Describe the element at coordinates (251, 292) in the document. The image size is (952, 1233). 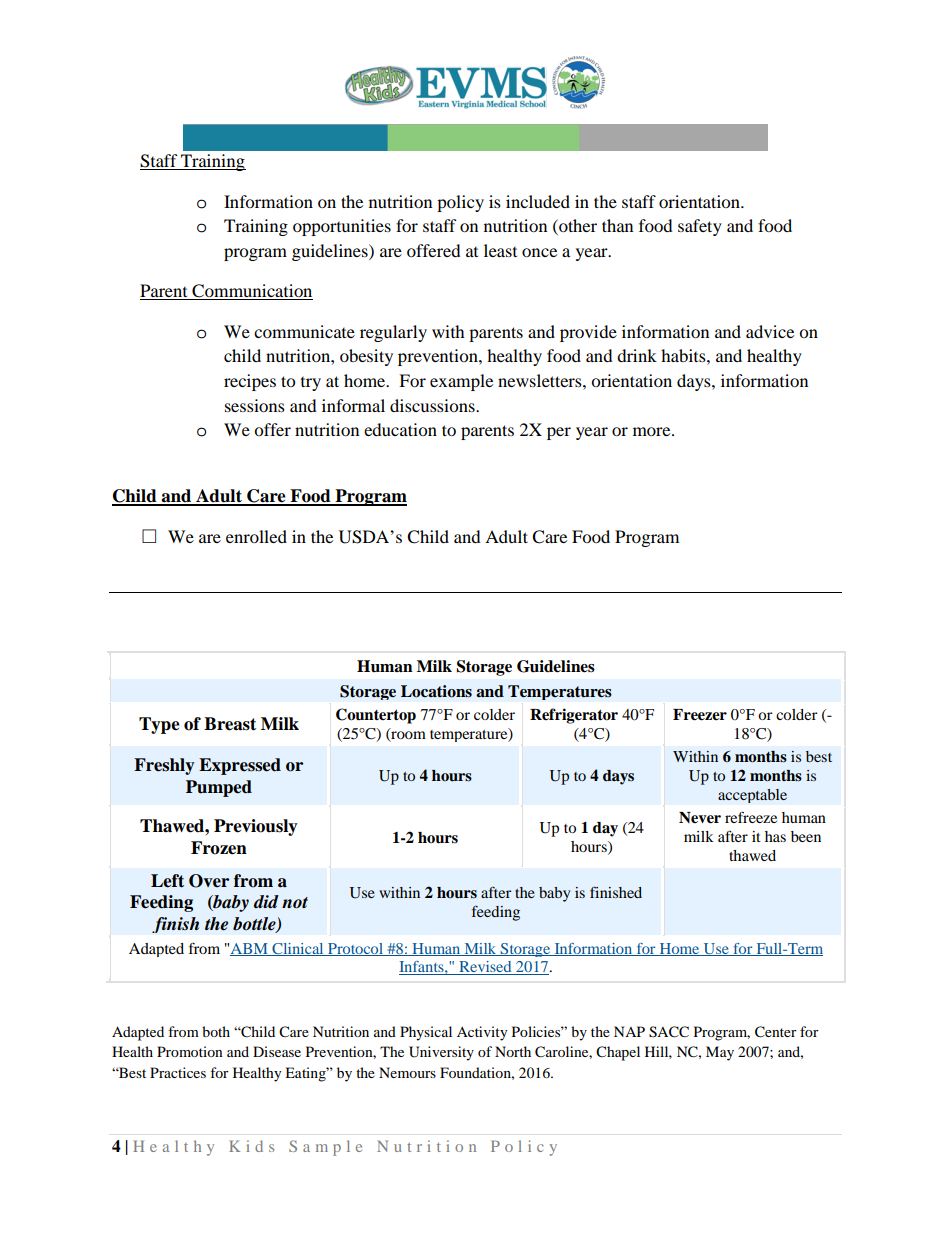
I see `Communication` at that location.
